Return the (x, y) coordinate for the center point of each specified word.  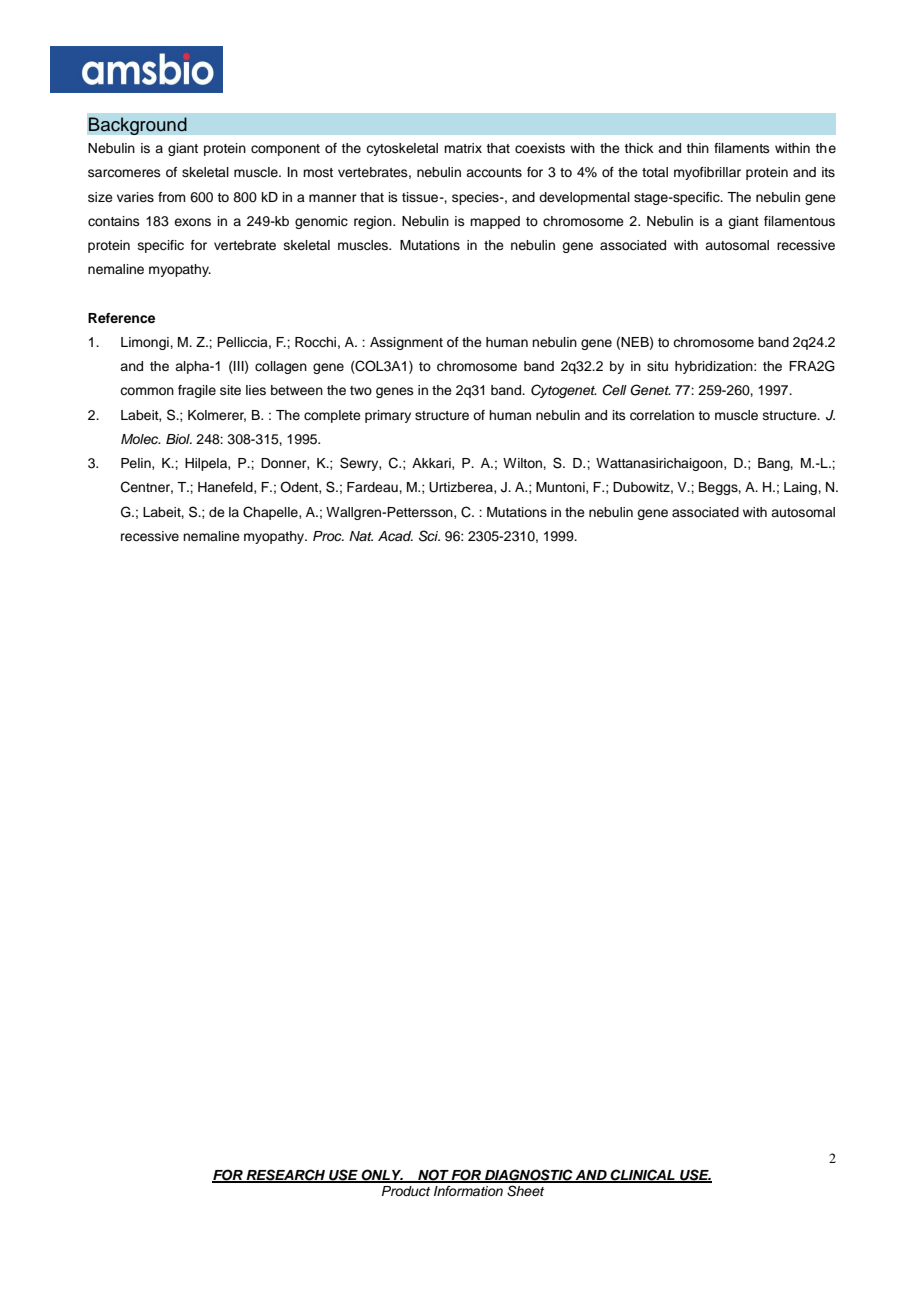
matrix (463, 148)
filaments (742, 148)
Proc (328, 536)
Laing (801, 488)
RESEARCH (286, 1175)
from (172, 197)
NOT (433, 1175)
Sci (429, 536)
